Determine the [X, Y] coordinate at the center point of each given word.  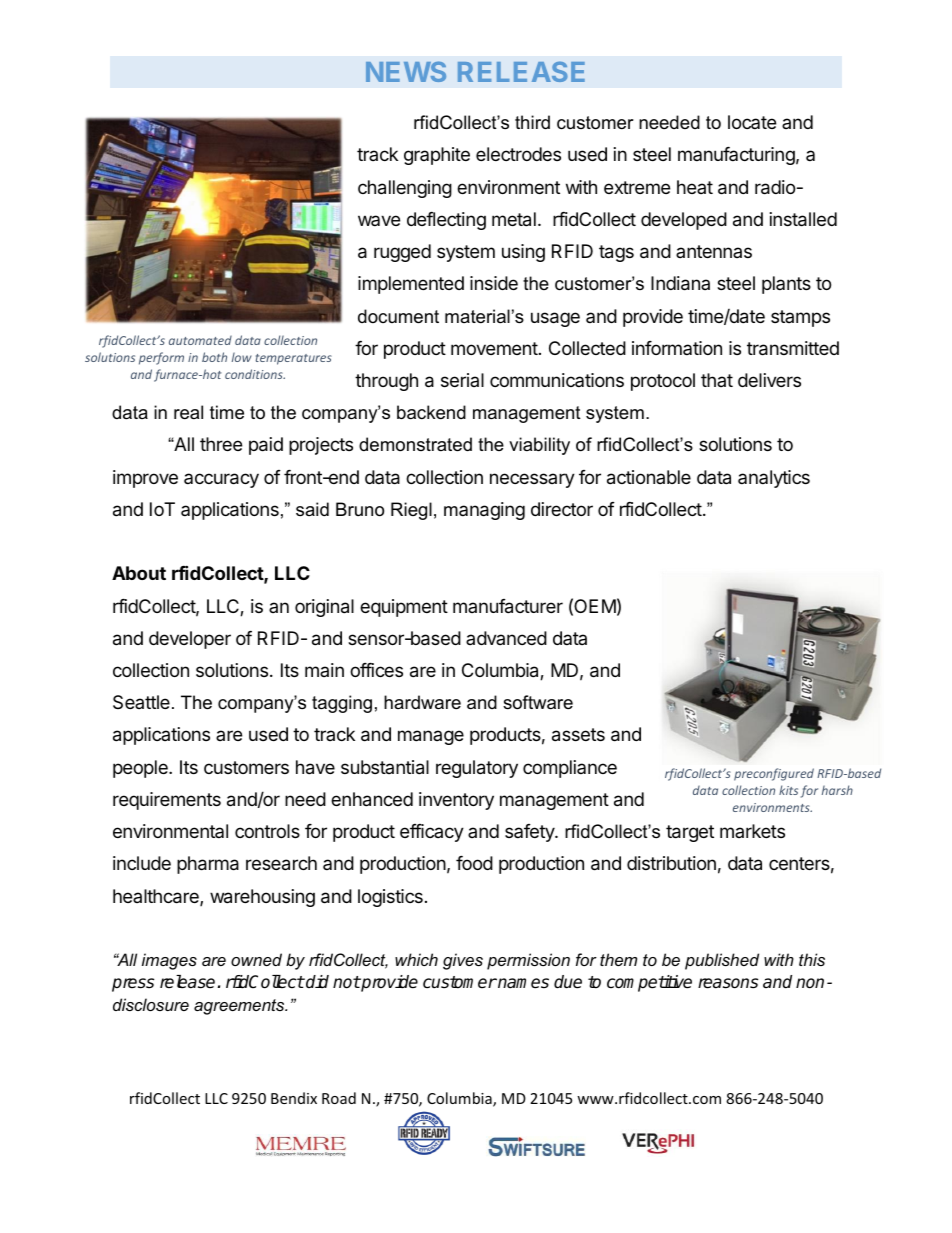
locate [752, 122]
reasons [728, 983]
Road [339, 1098]
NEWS [406, 71]
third [532, 122]
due [568, 982]
